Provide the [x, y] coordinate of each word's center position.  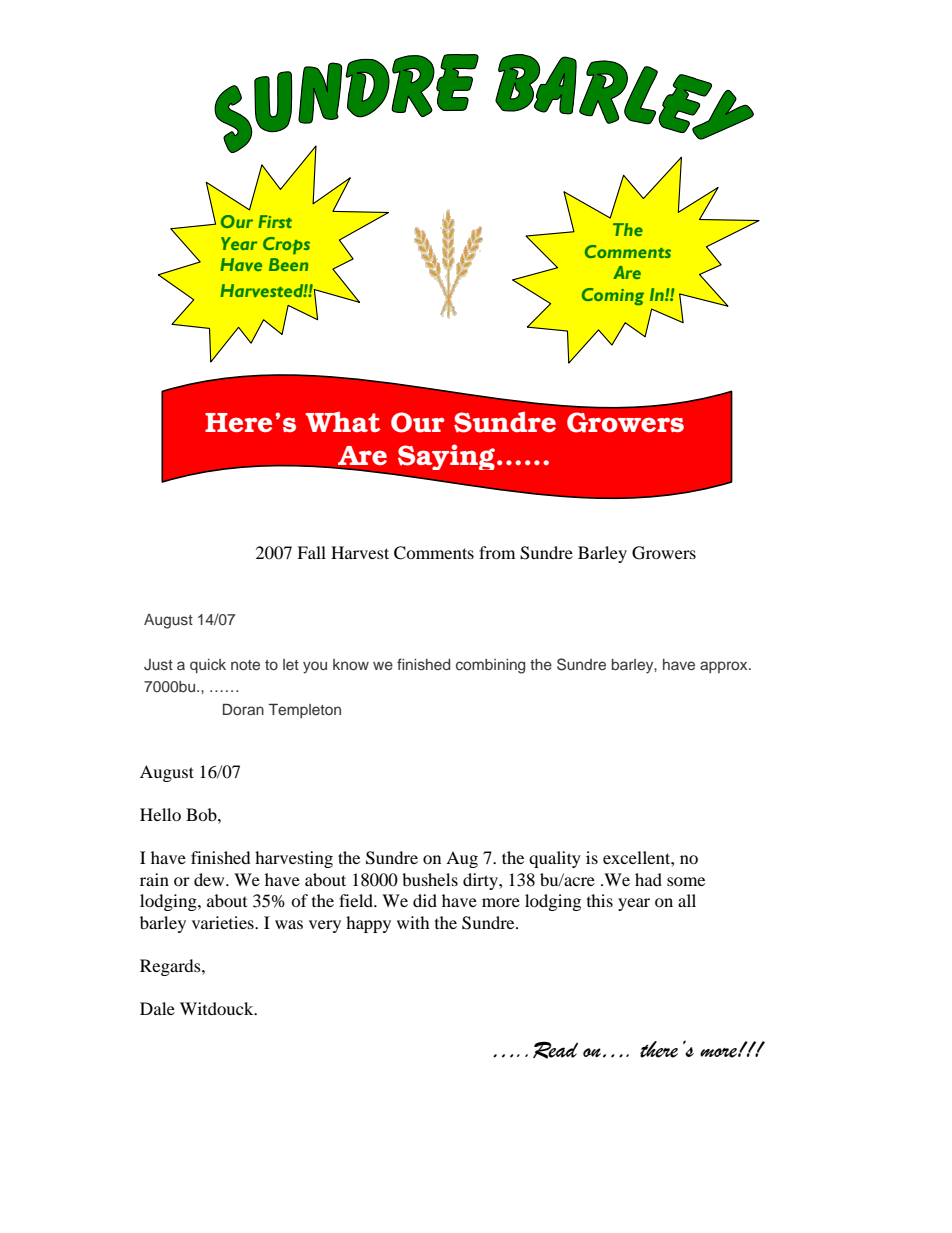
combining [490, 666]
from [497, 552]
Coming [613, 297]
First [275, 221]
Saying [448, 457]
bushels [430, 879]
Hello [160, 814]
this [600, 900]
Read [555, 1050]
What [343, 421]
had [648, 879]
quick [208, 666]
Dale [157, 1008]
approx [725, 667]
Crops [286, 246]
